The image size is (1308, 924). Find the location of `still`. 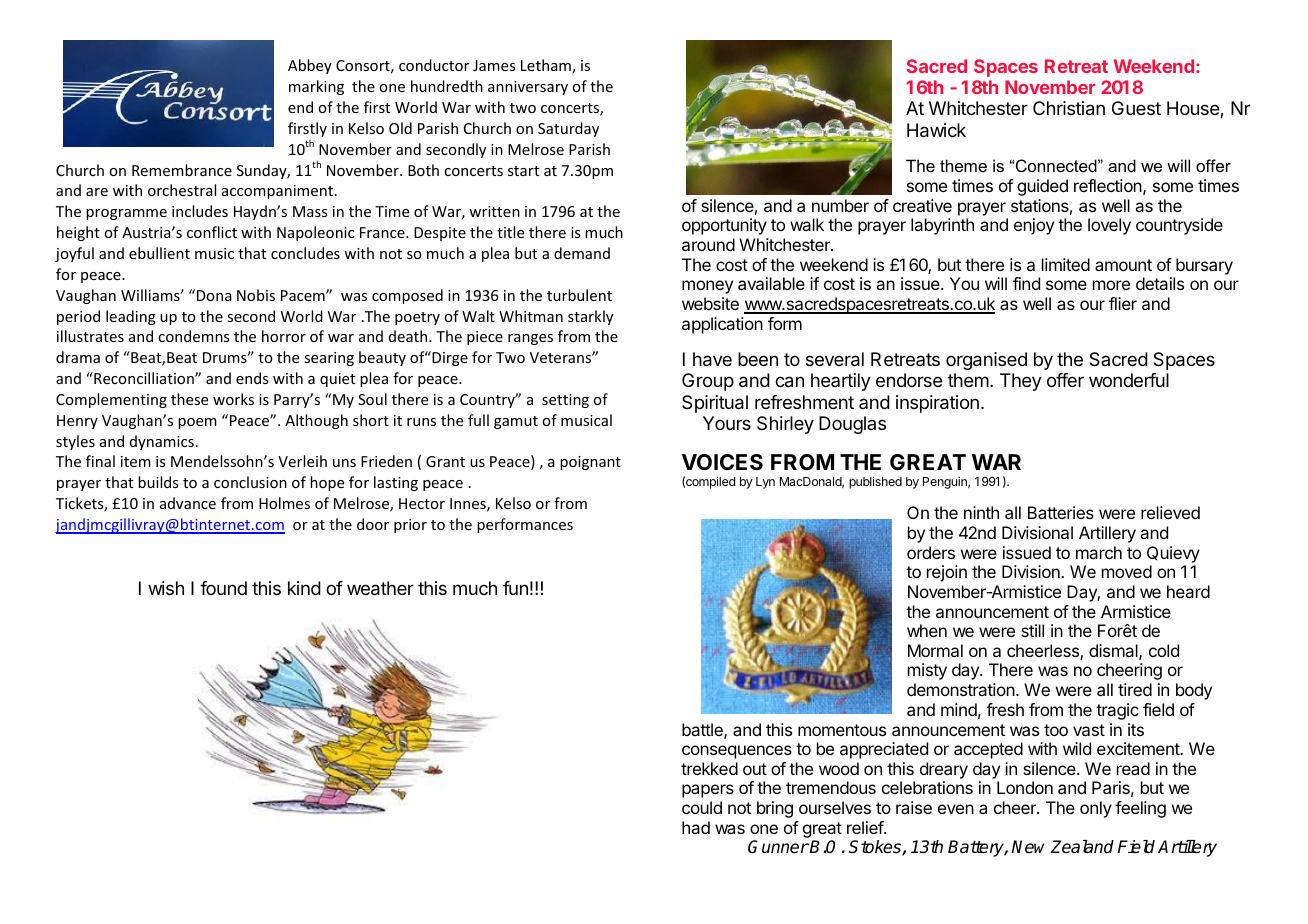

still is located at coordinates (1032, 630).
